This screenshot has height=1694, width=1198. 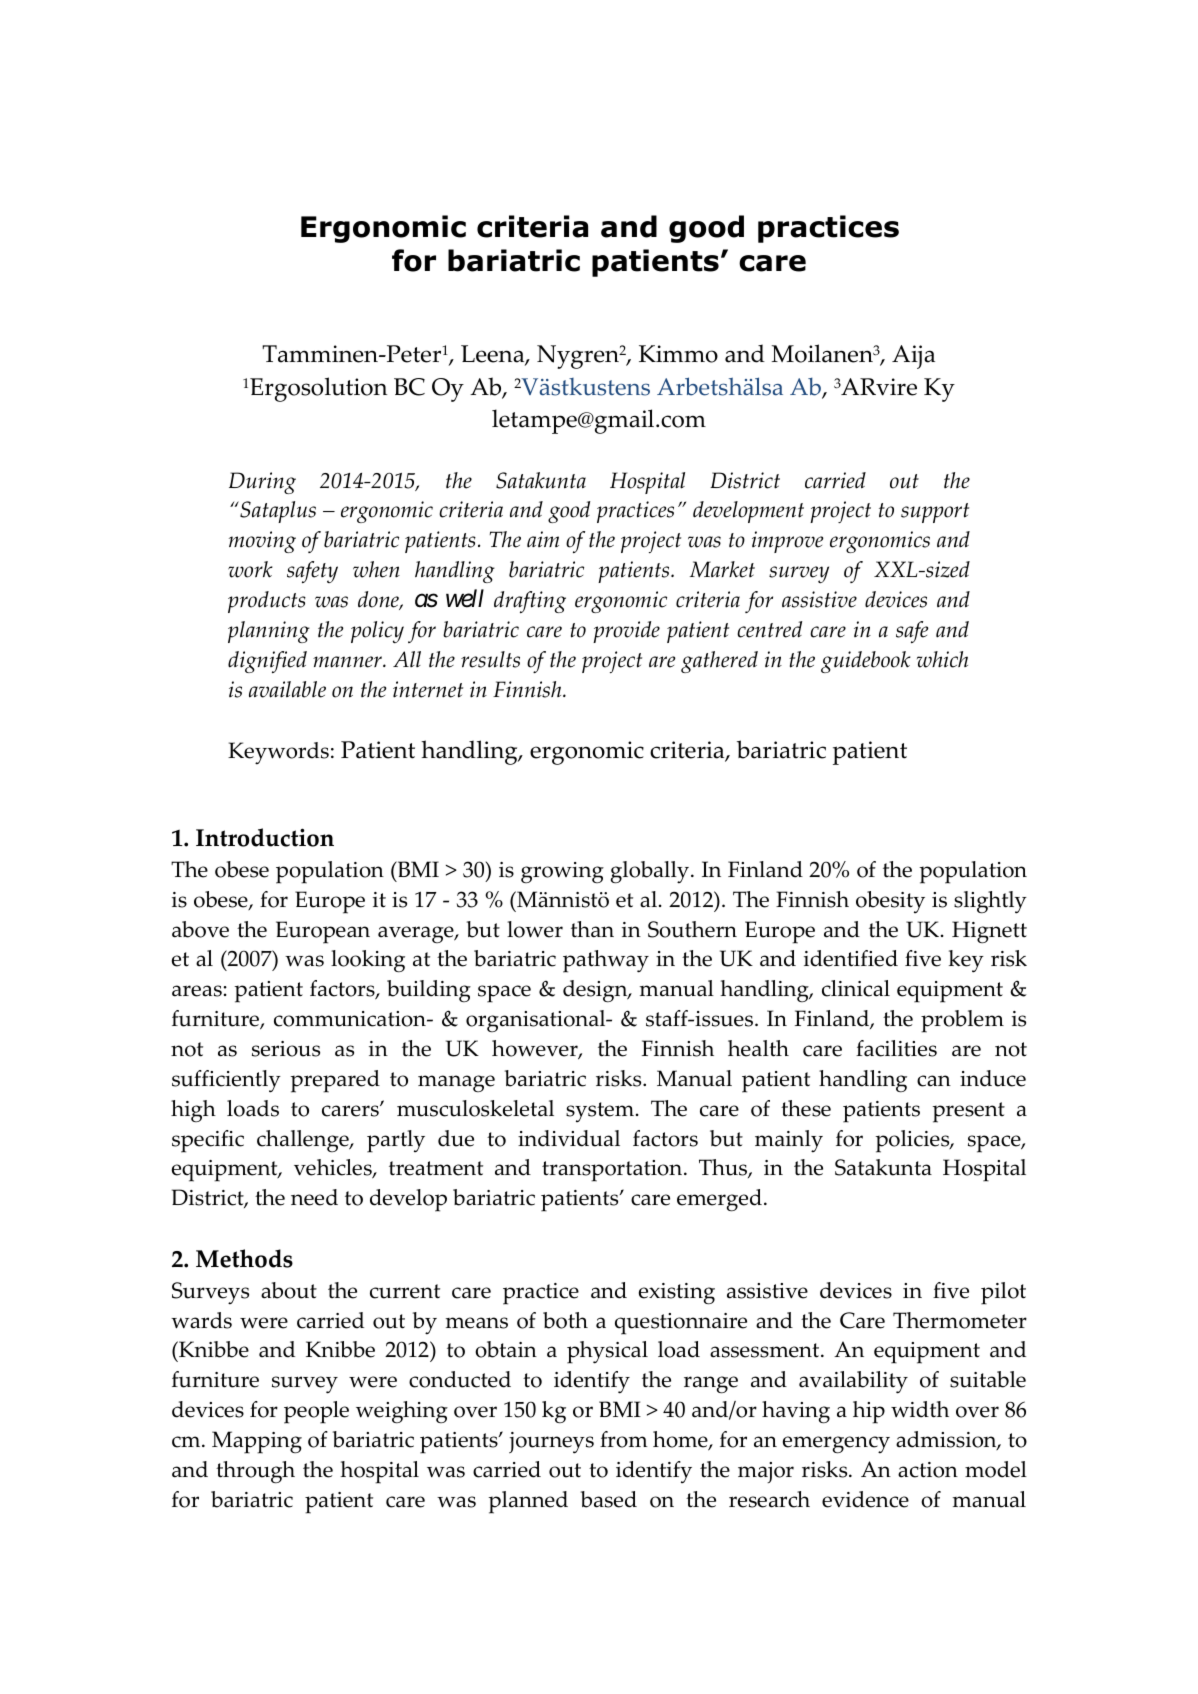 What do you see at coordinates (678, 354) in the screenshot?
I see `Kimmo` at bounding box center [678, 354].
